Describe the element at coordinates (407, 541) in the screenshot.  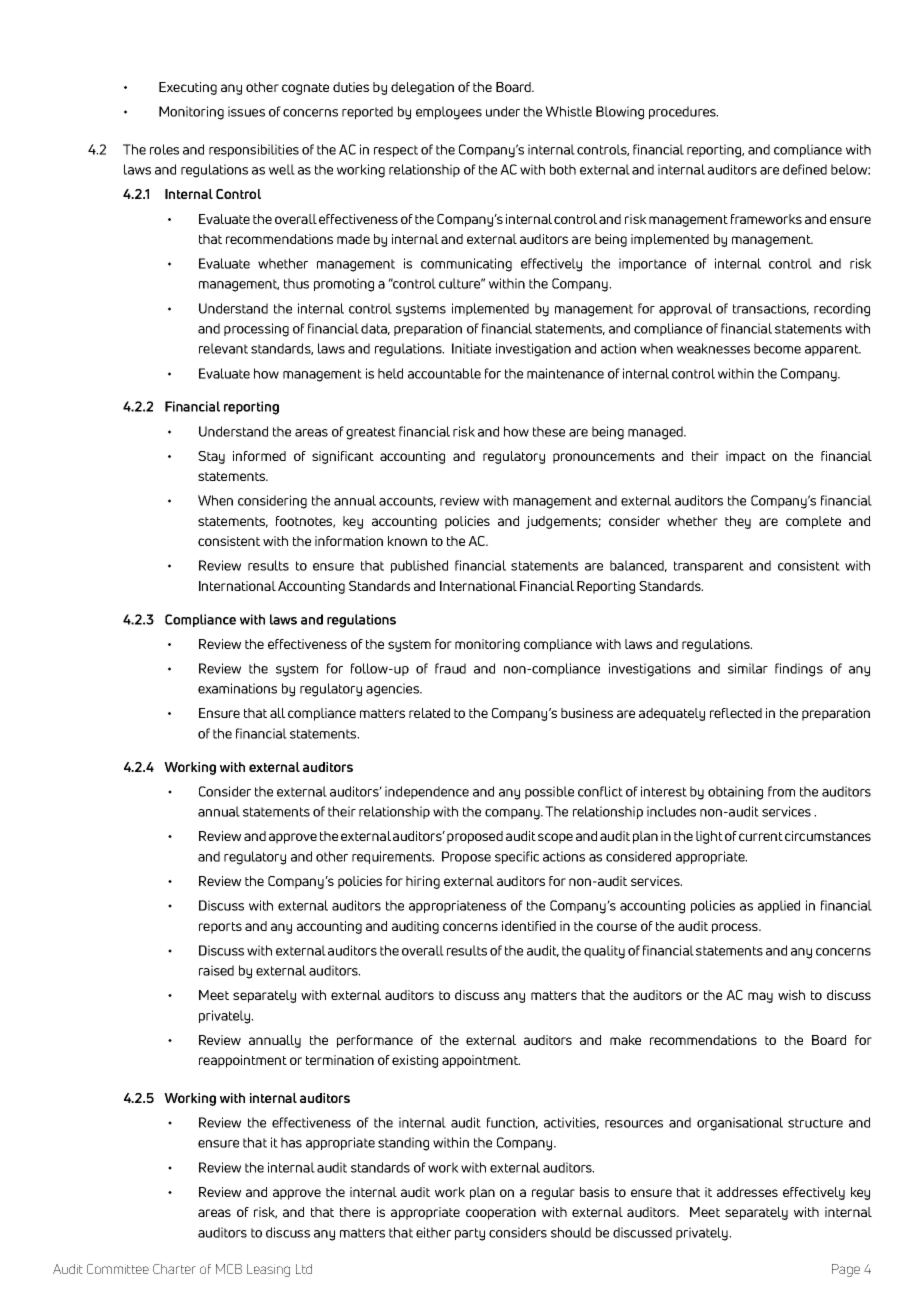
I see `known` at that location.
